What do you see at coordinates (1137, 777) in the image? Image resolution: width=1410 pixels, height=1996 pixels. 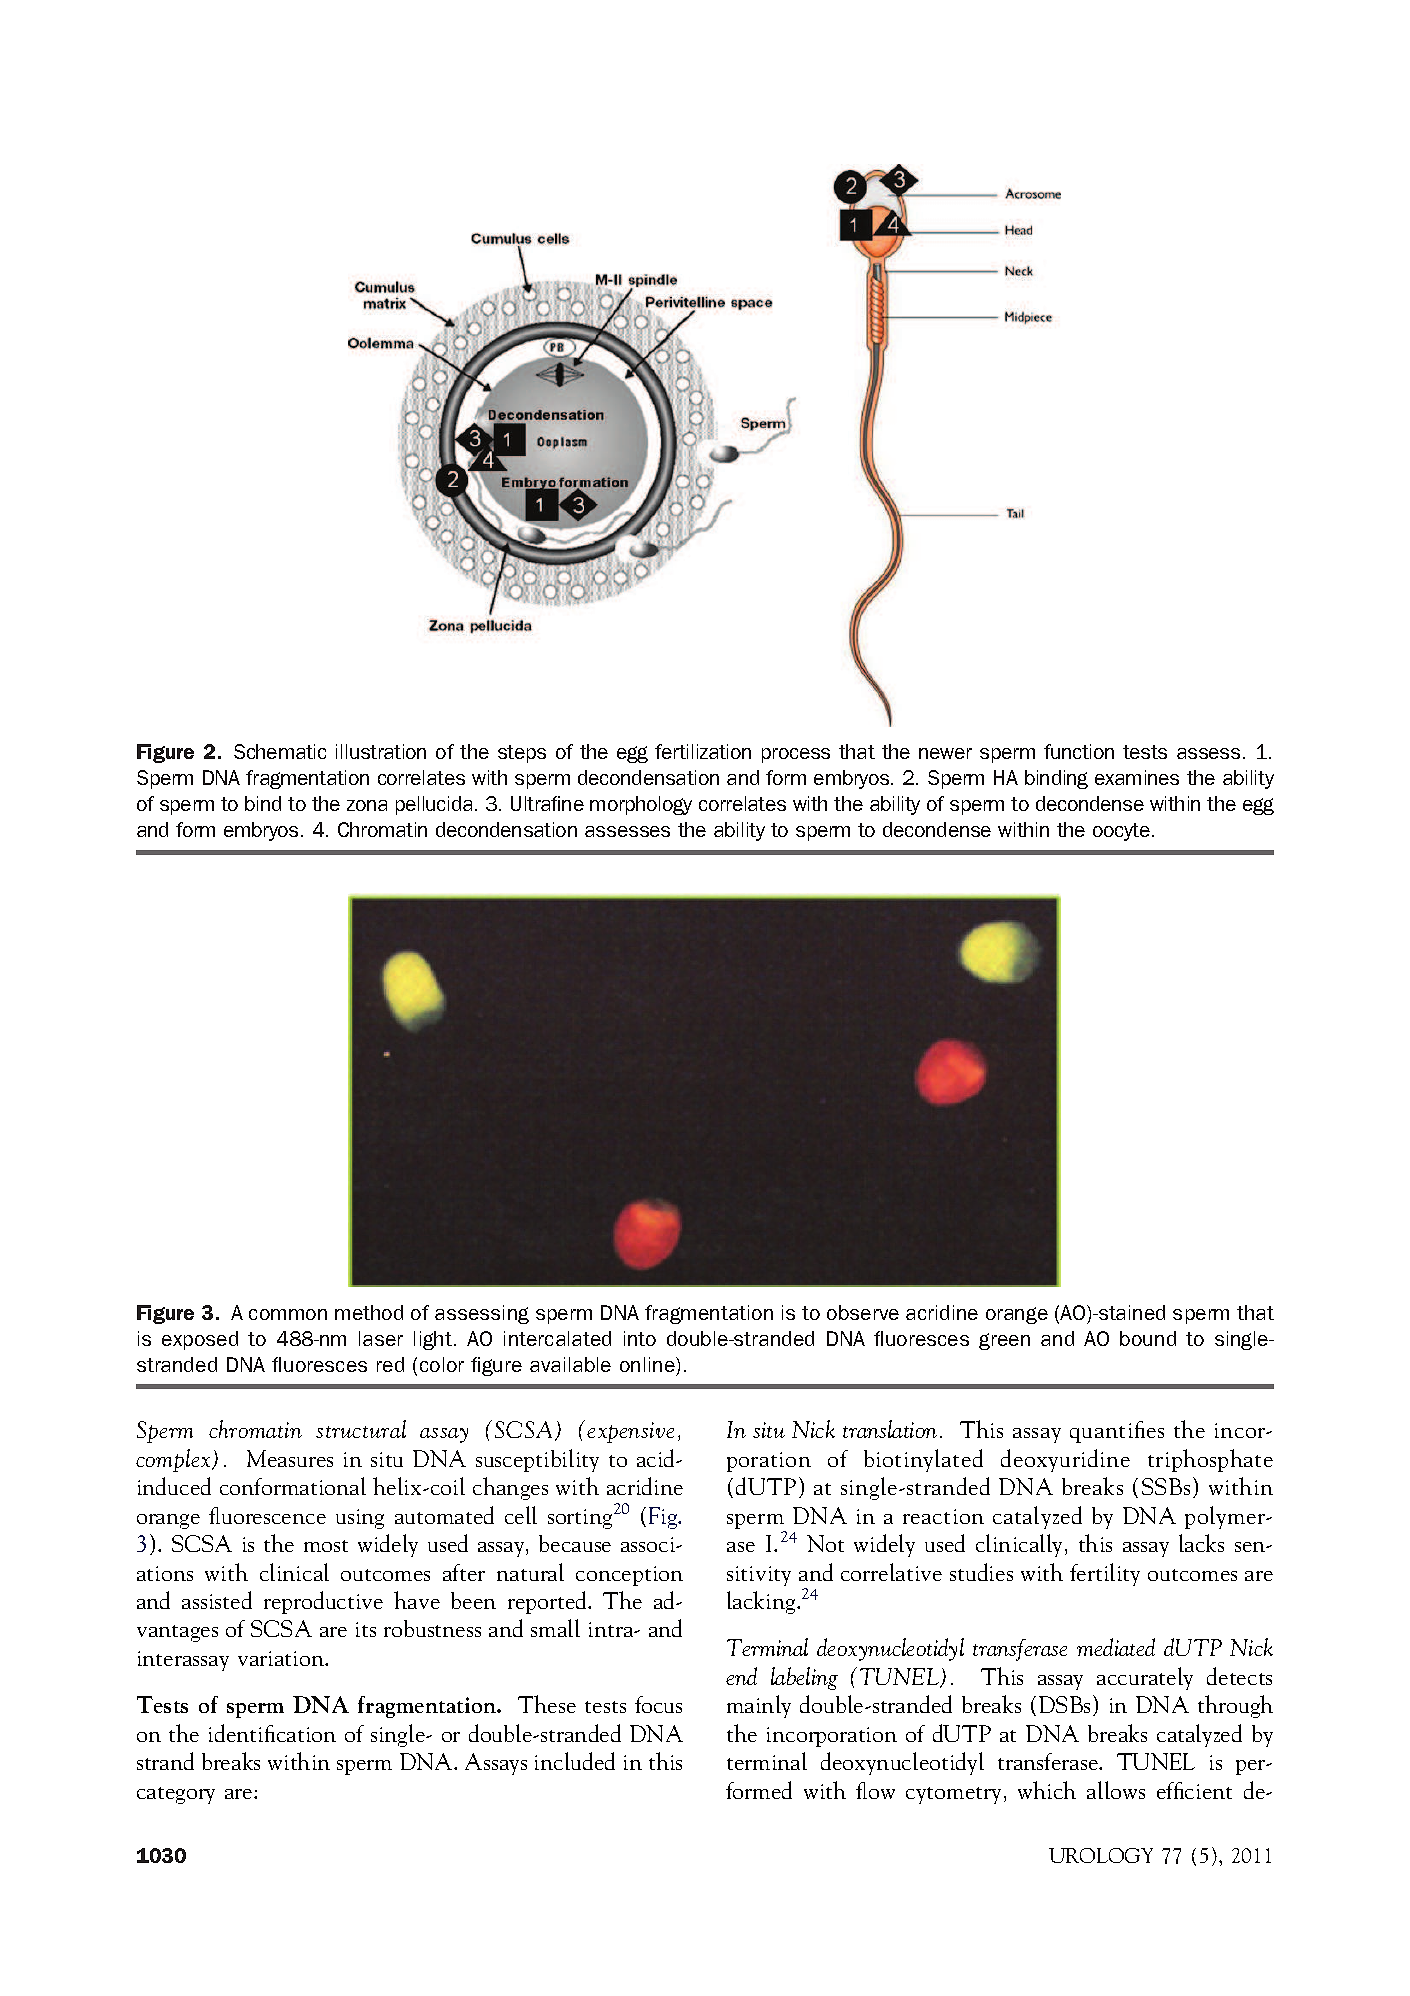 I see `examines` at bounding box center [1137, 777].
